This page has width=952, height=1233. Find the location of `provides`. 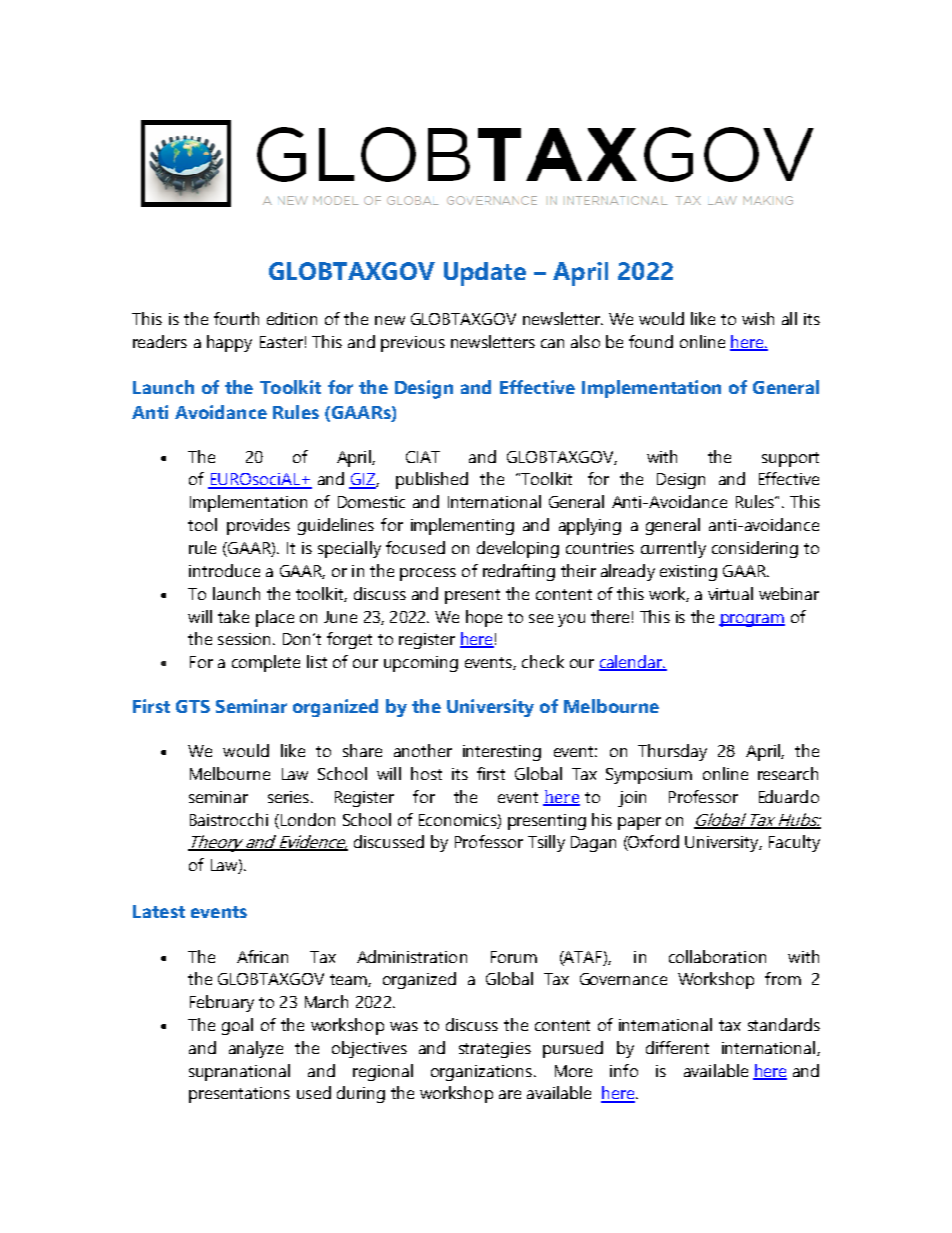

provides is located at coordinates (258, 526).
